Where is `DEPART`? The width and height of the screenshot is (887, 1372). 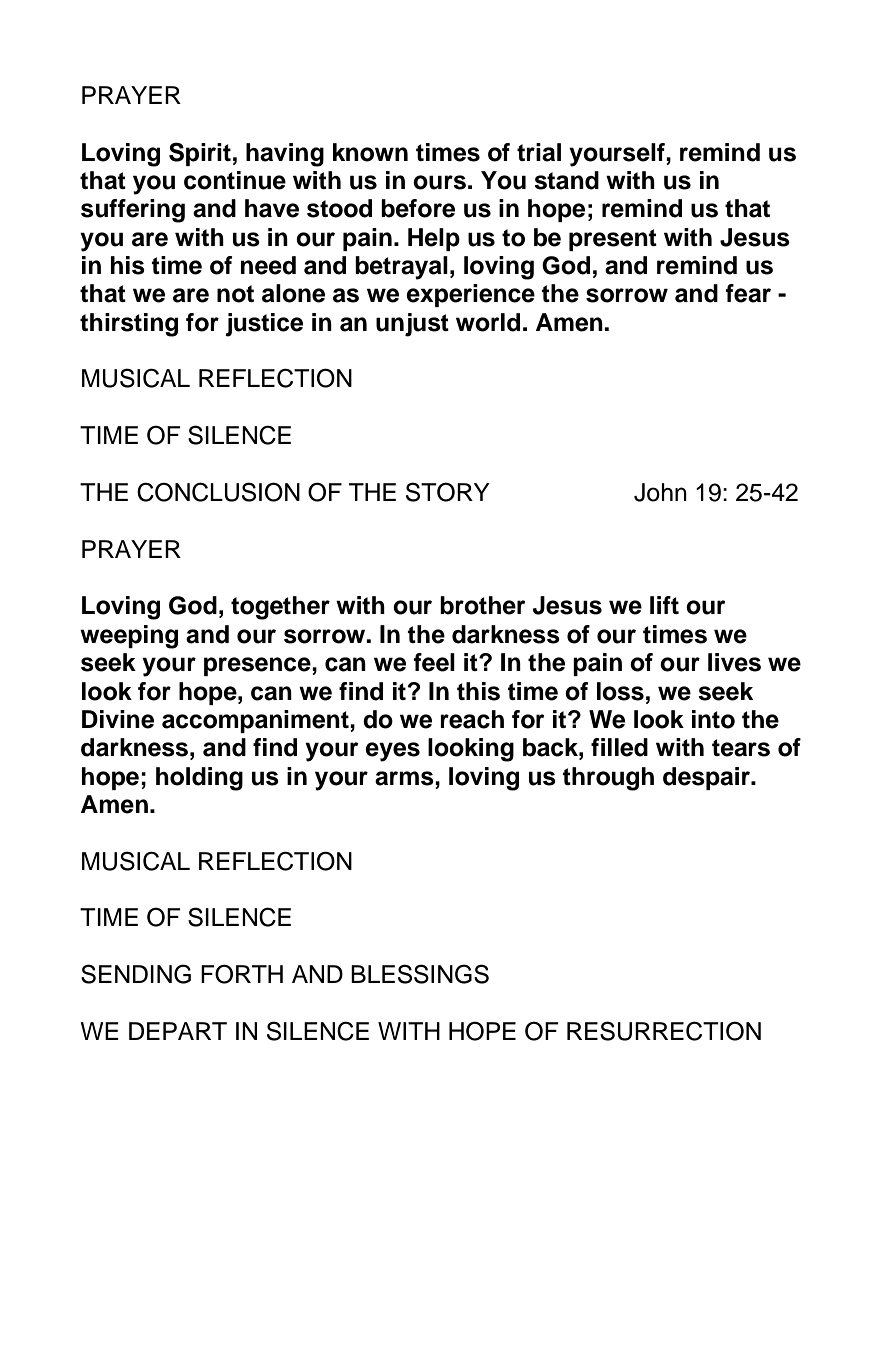 DEPART is located at coordinates (178, 1031).
